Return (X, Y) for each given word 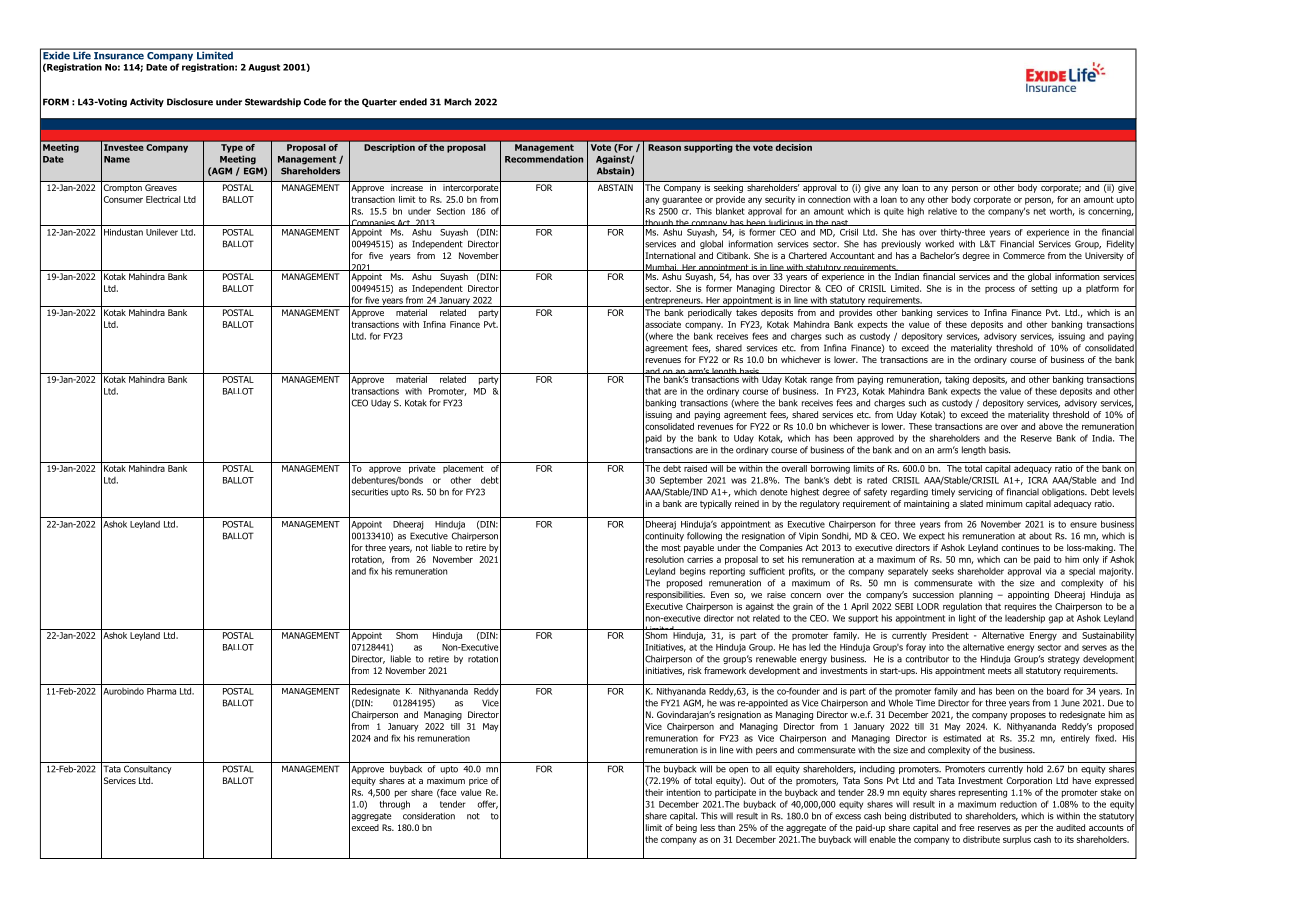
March (457, 102)
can (1010, 560)
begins (693, 572)
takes (746, 312)
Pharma (161, 691)
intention (683, 792)
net (1040, 211)
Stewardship (273, 102)
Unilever (162, 232)
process (1000, 290)
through (395, 805)
